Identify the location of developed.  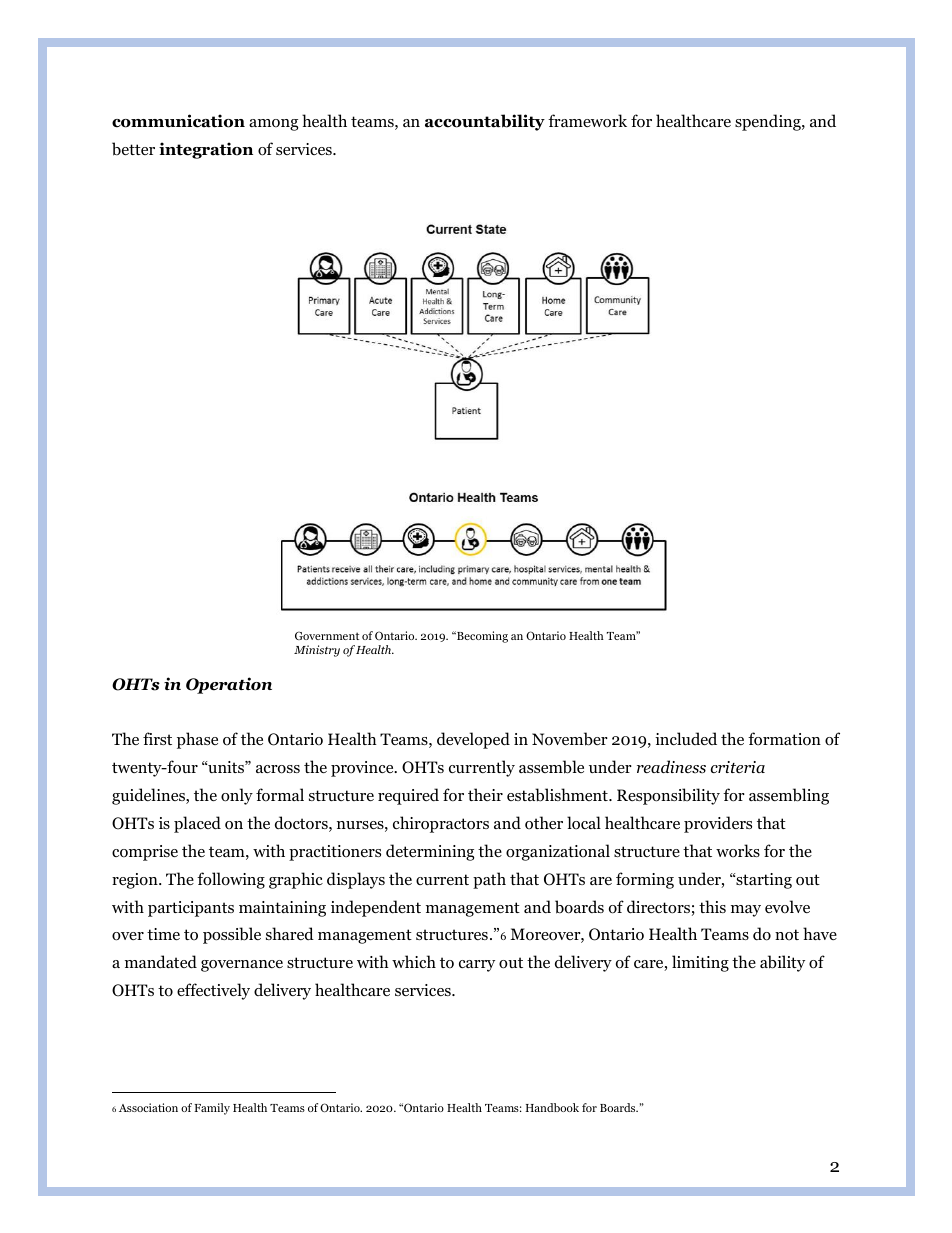
(473, 740).
